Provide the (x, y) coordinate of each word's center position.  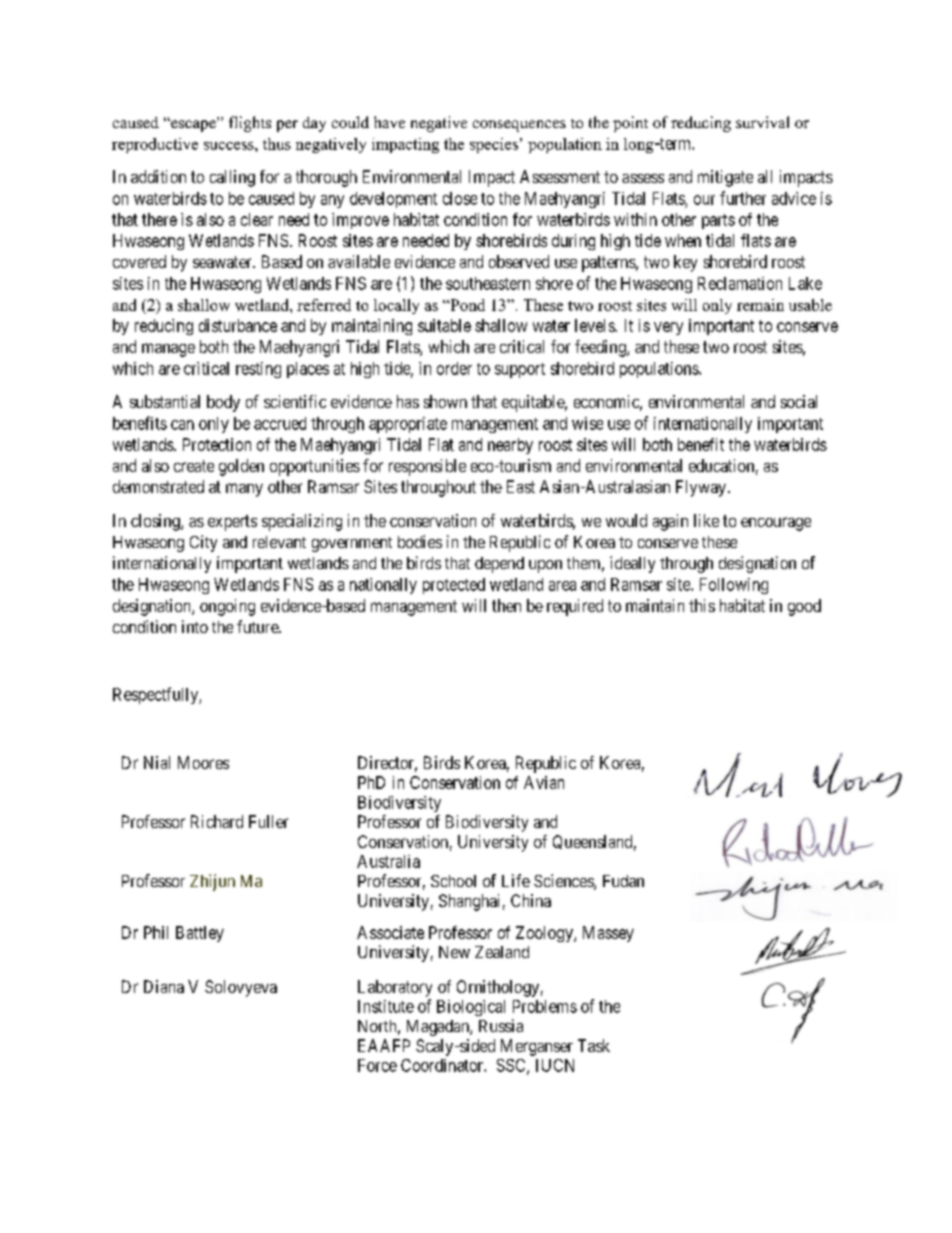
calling (232, 178)
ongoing (227, 607)
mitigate (725, 178)
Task (594, 1045)
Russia (501, 1025)
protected (454, 586)
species (494, 145)
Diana (164, 986)
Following (734, 586)
